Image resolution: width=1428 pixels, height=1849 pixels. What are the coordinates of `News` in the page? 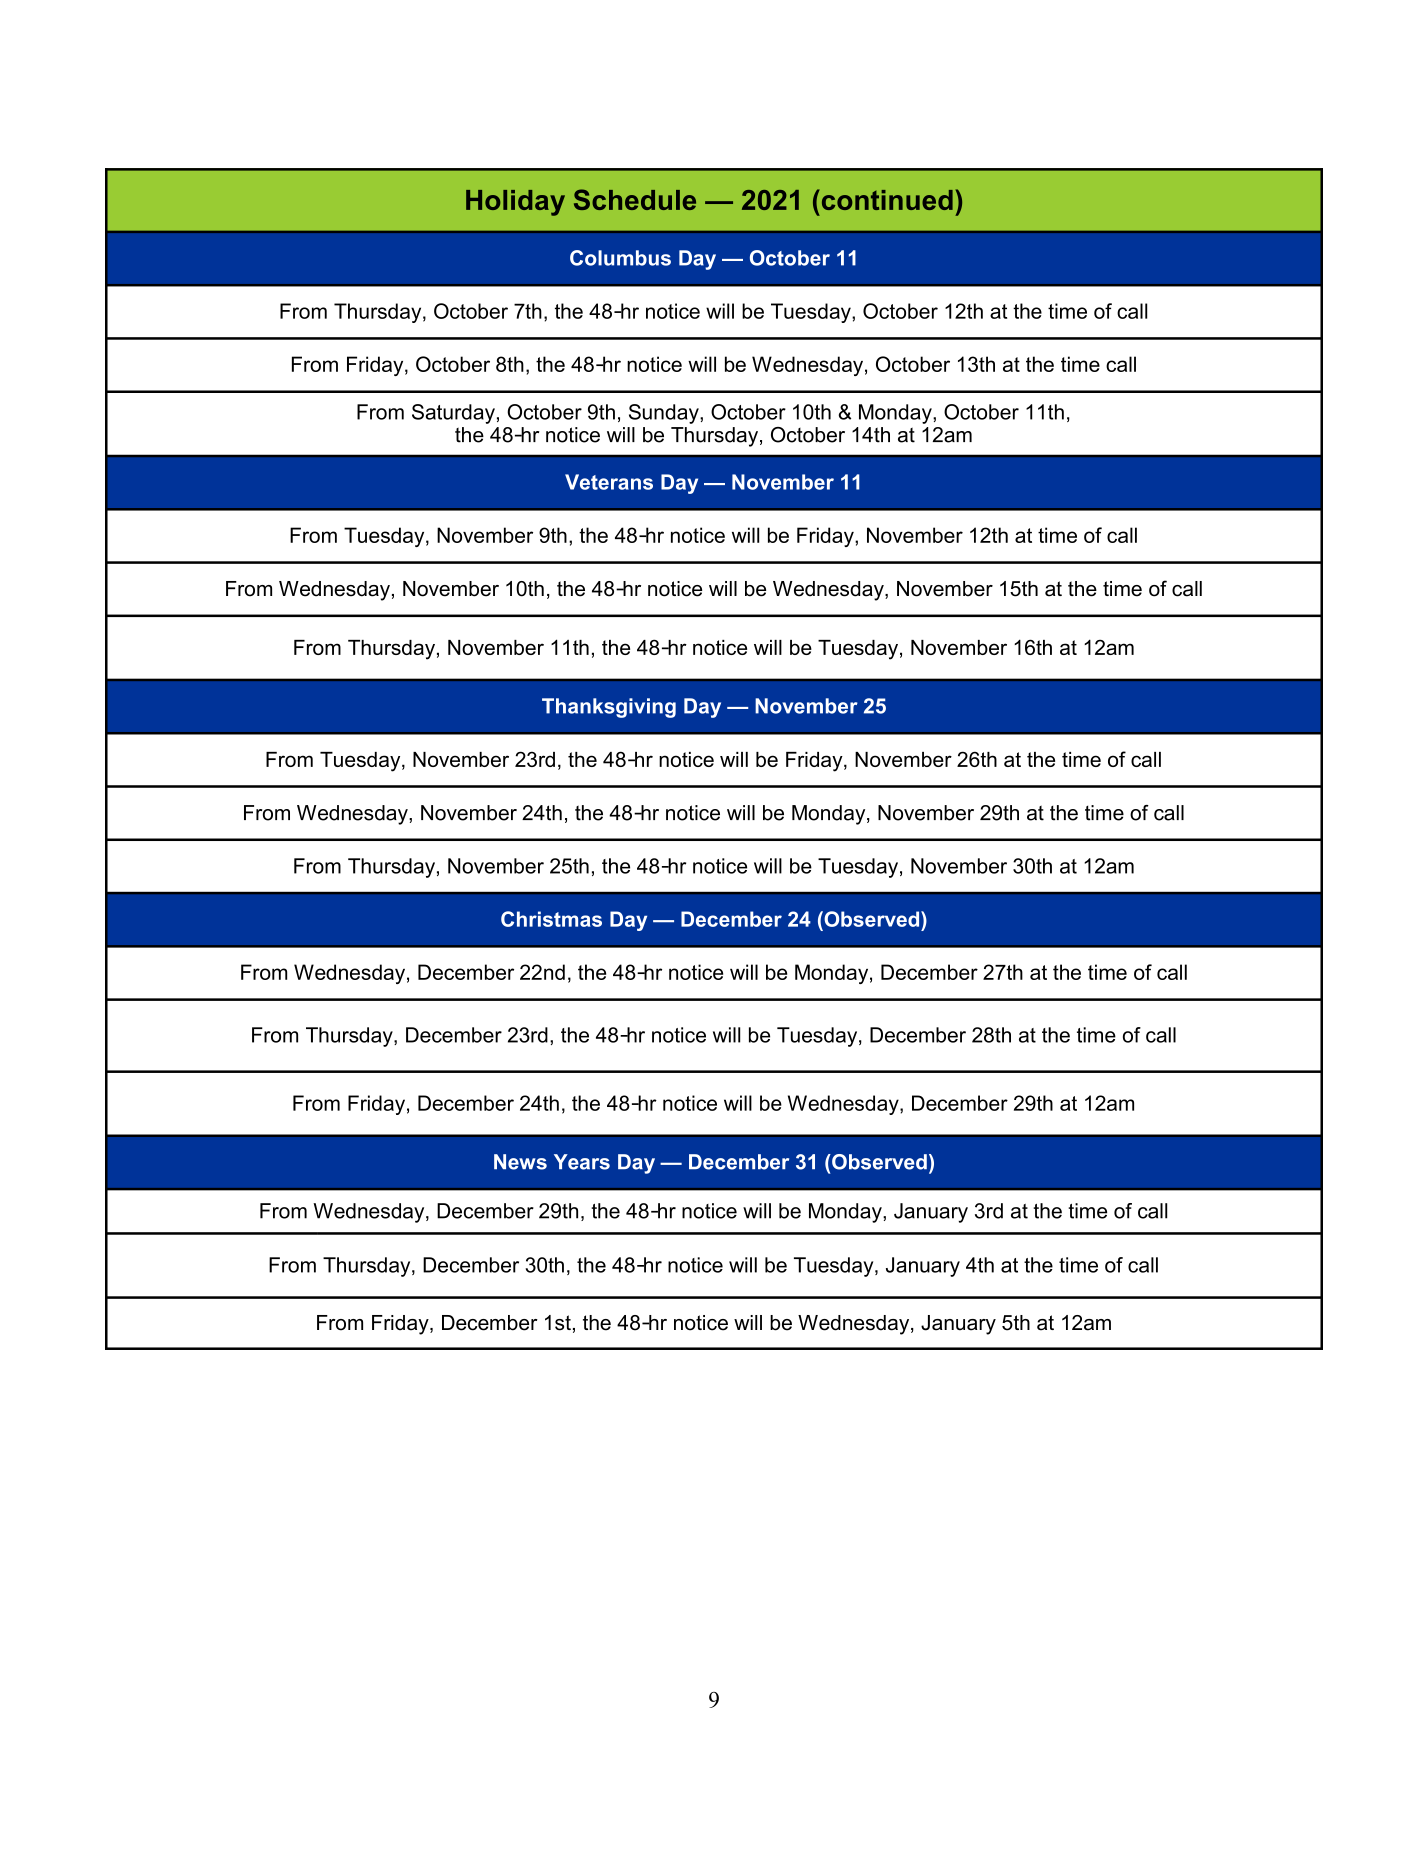 It's located at (520, 1162).
